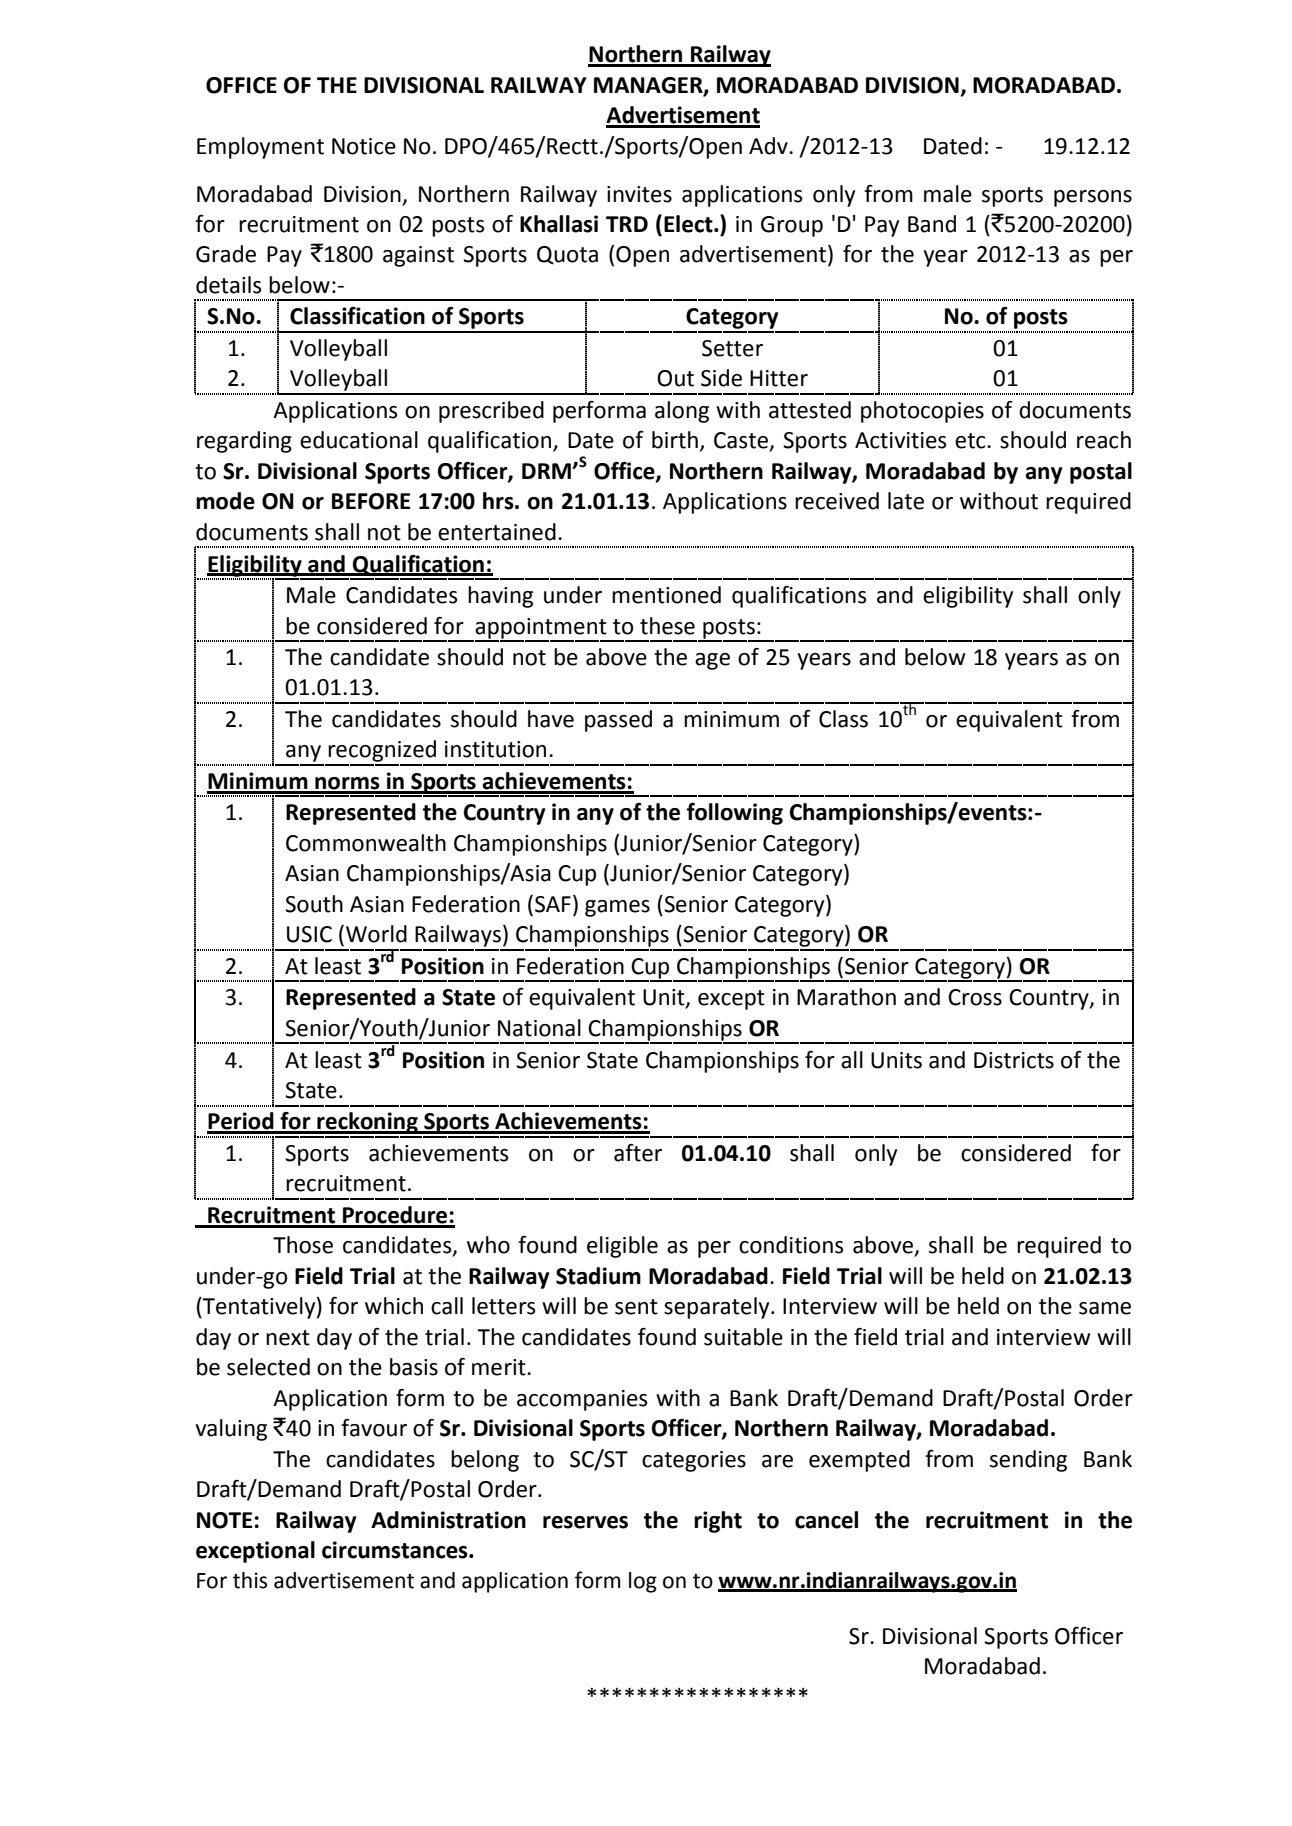 This screenshot has height=1826, width=1292. I want to click on games, so click(617, 908).
